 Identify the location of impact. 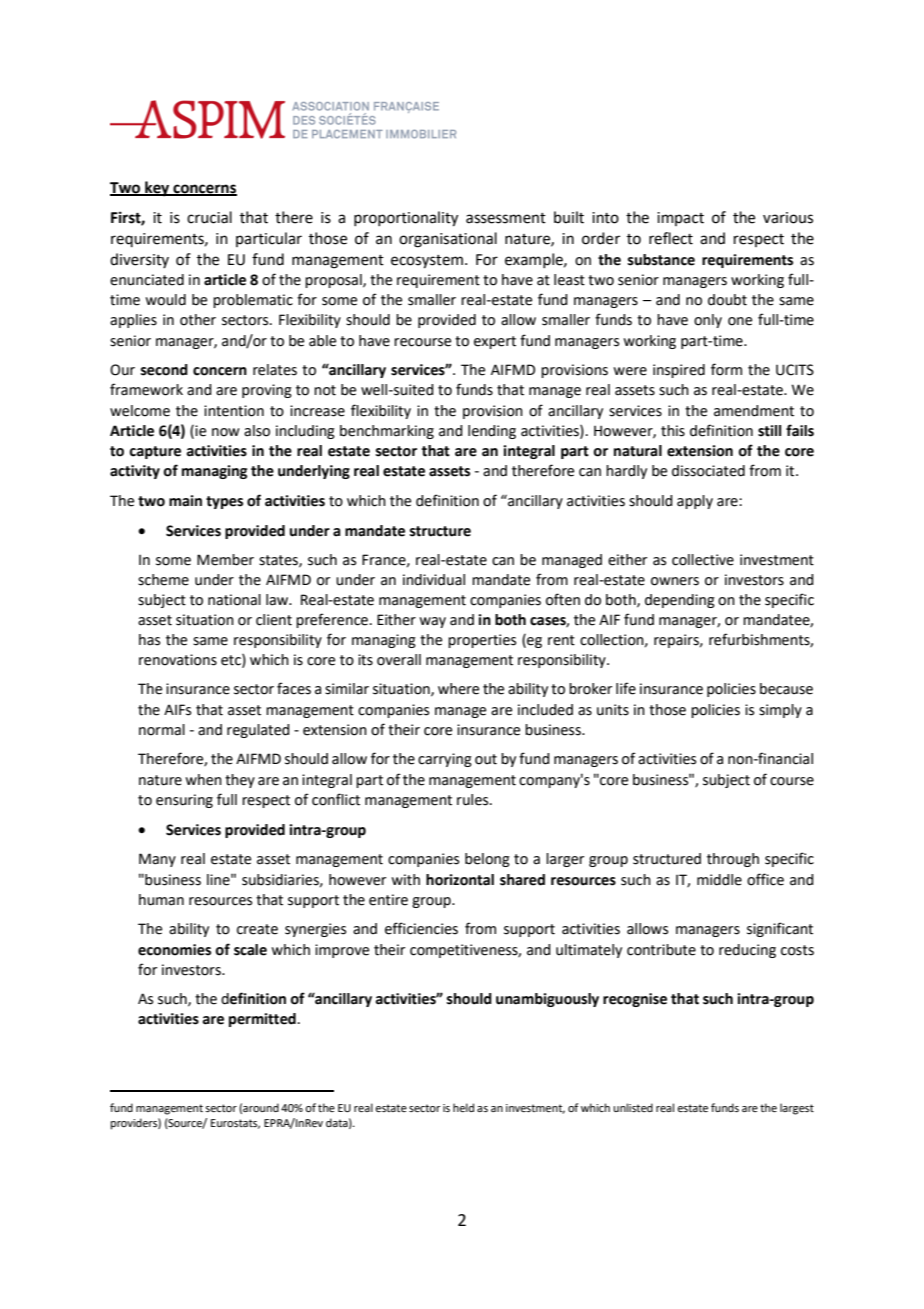
(680, 219).
